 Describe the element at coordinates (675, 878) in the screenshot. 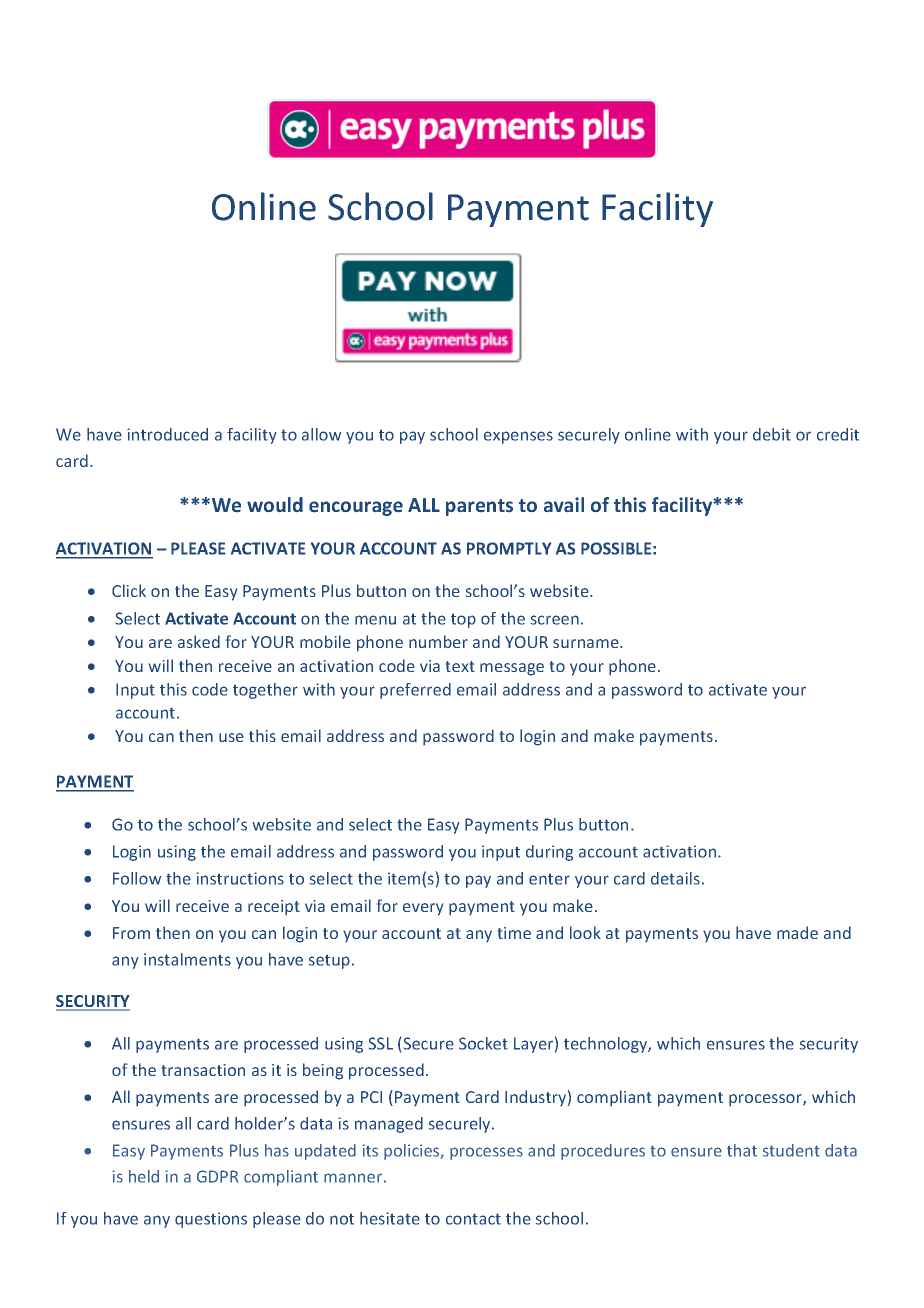

I see `details` at that location.
